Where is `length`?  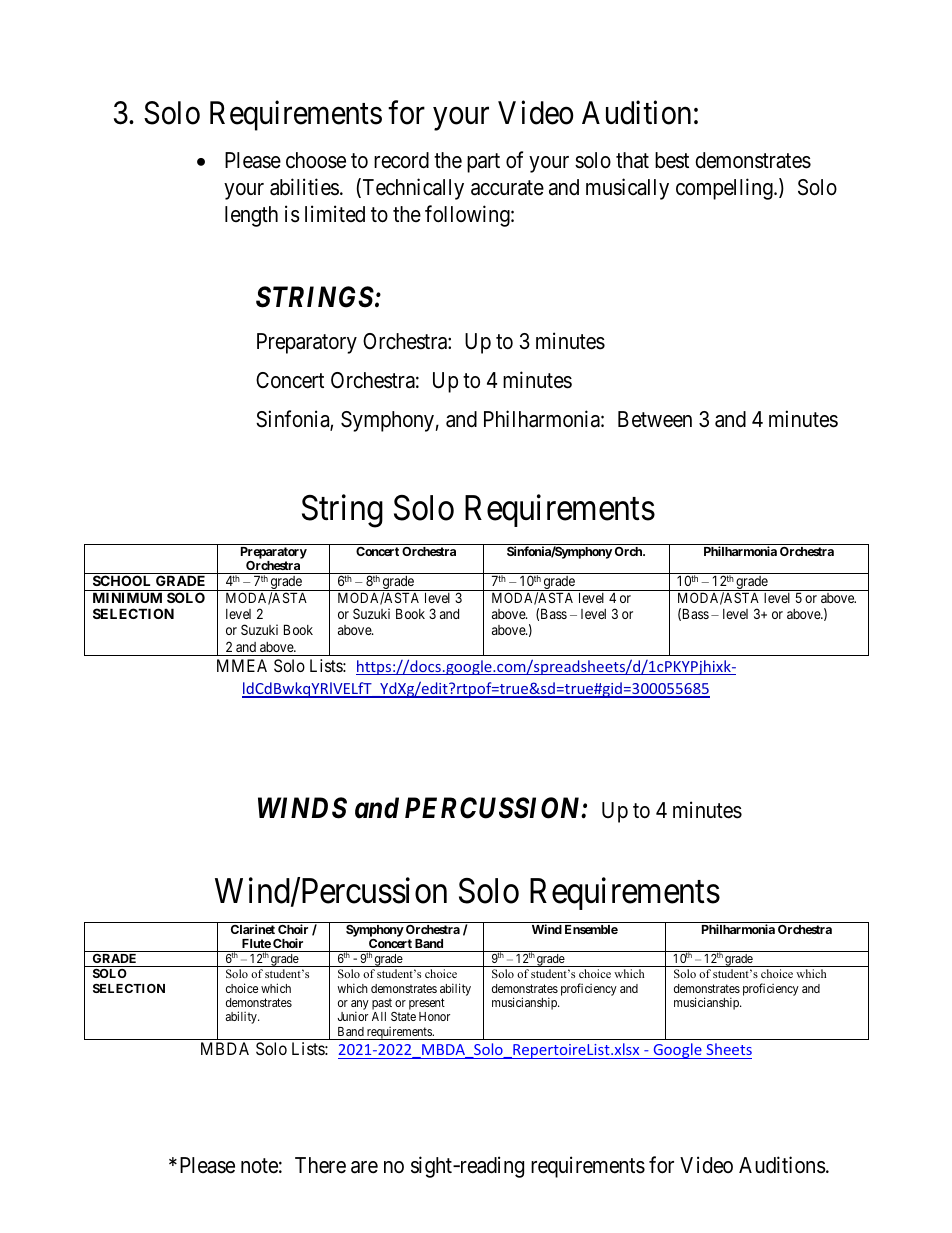
length is located at coordinates (251, 216).
